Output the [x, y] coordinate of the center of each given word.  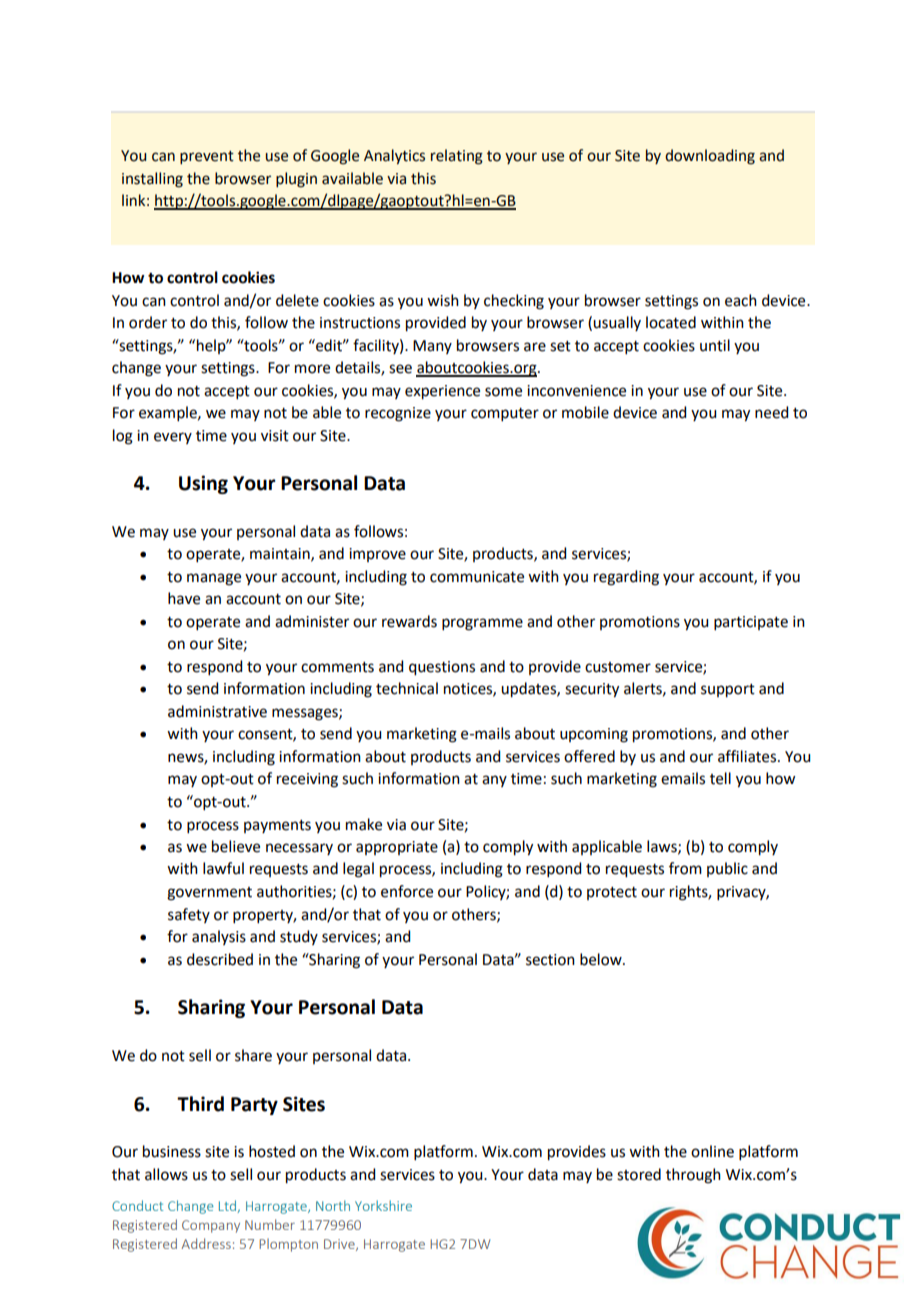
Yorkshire [383, 1205]
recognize [398, 414]
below [602, 959]
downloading [710, 157]
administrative [217, 711]
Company [211, 1226]
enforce [407, 891]
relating [457, 157]
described [220, 959]
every [173, 438]
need [771, 412]
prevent [207, 157]
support [728, 691]
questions [442, 668]
